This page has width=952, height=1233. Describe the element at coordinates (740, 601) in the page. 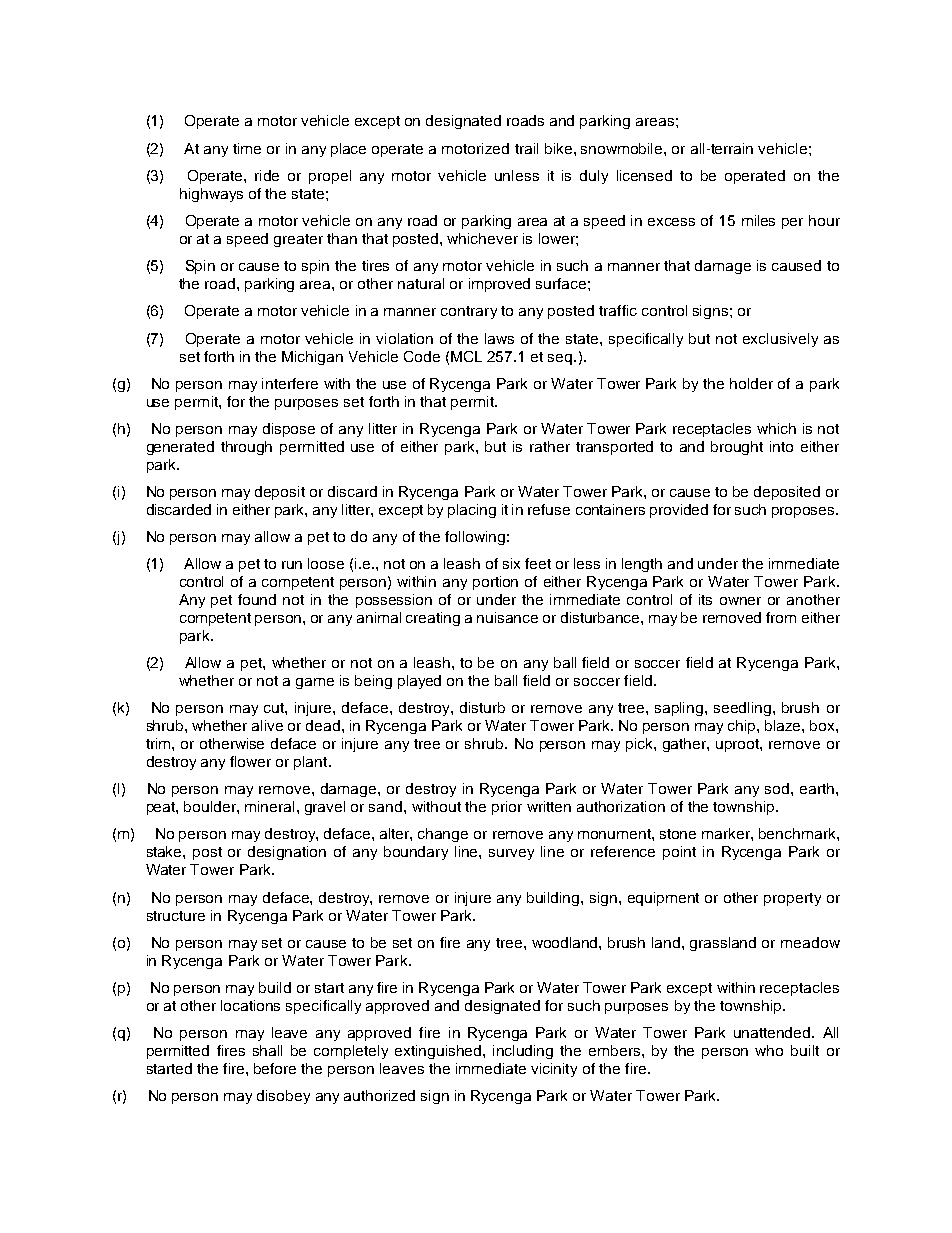

I see `owner` at that location.
